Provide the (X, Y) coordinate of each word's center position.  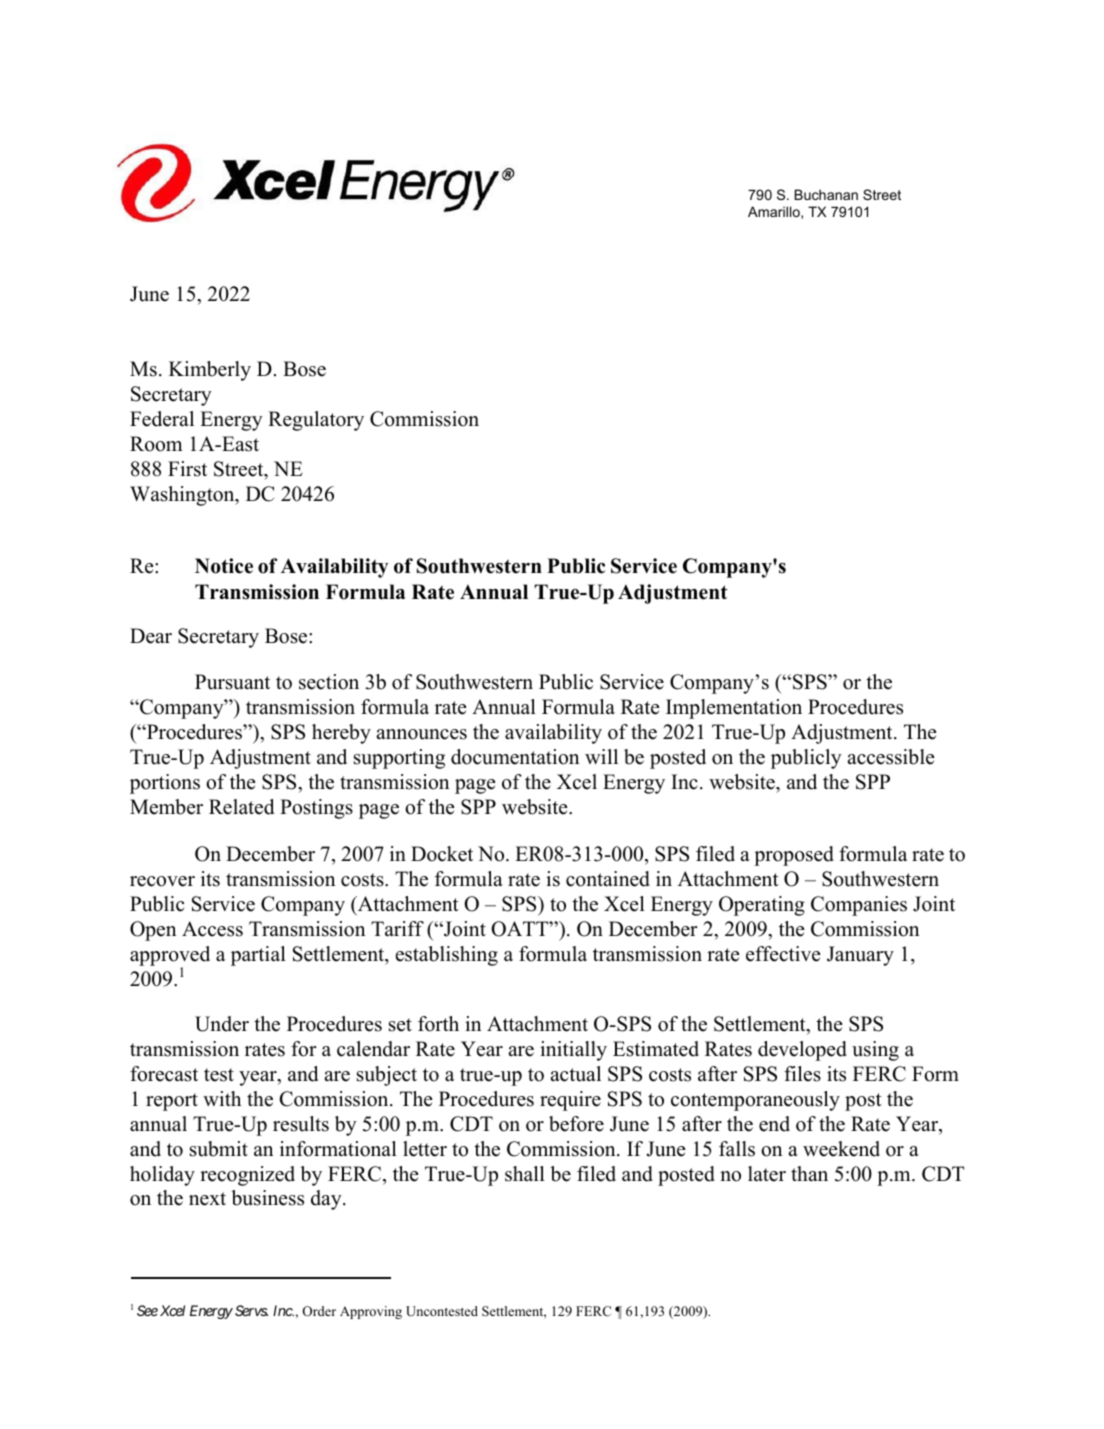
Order (319, 1311)
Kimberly (210, 371)
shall (525, 1174)
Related (241, 807)
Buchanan (826, 194)
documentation (515, 757)
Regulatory (316, 421)
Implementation (734, 709)
